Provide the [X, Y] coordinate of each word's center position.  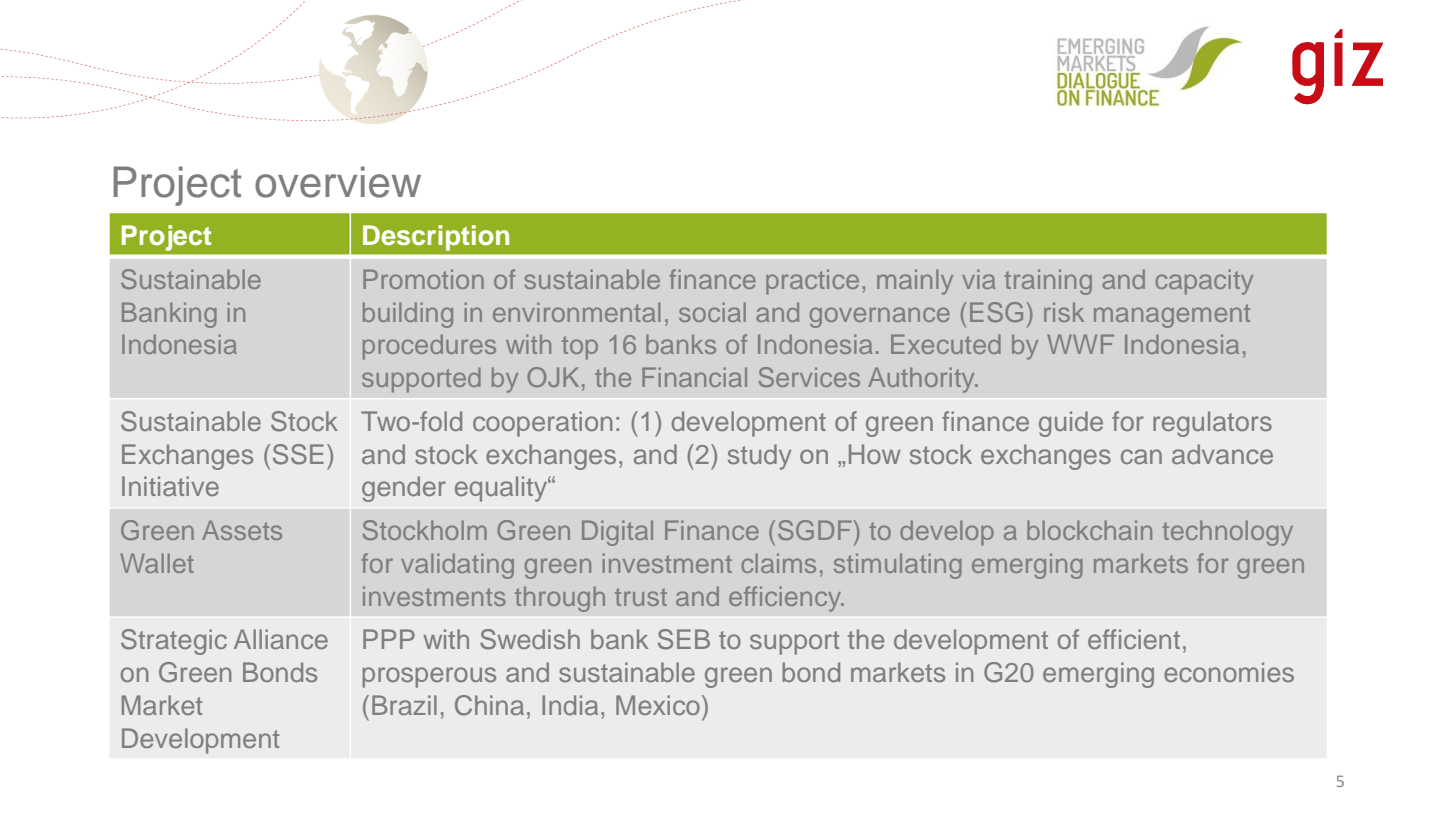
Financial [694, 377]
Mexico [658, 705]
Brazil [404, 705]
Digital [617, 533]
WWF [1080, 344]
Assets [242, 530]
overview [338, 182]
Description [436, 238]
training [1048, 282]
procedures [429, 347]
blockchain [1089, 530]
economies [1229, 672]
